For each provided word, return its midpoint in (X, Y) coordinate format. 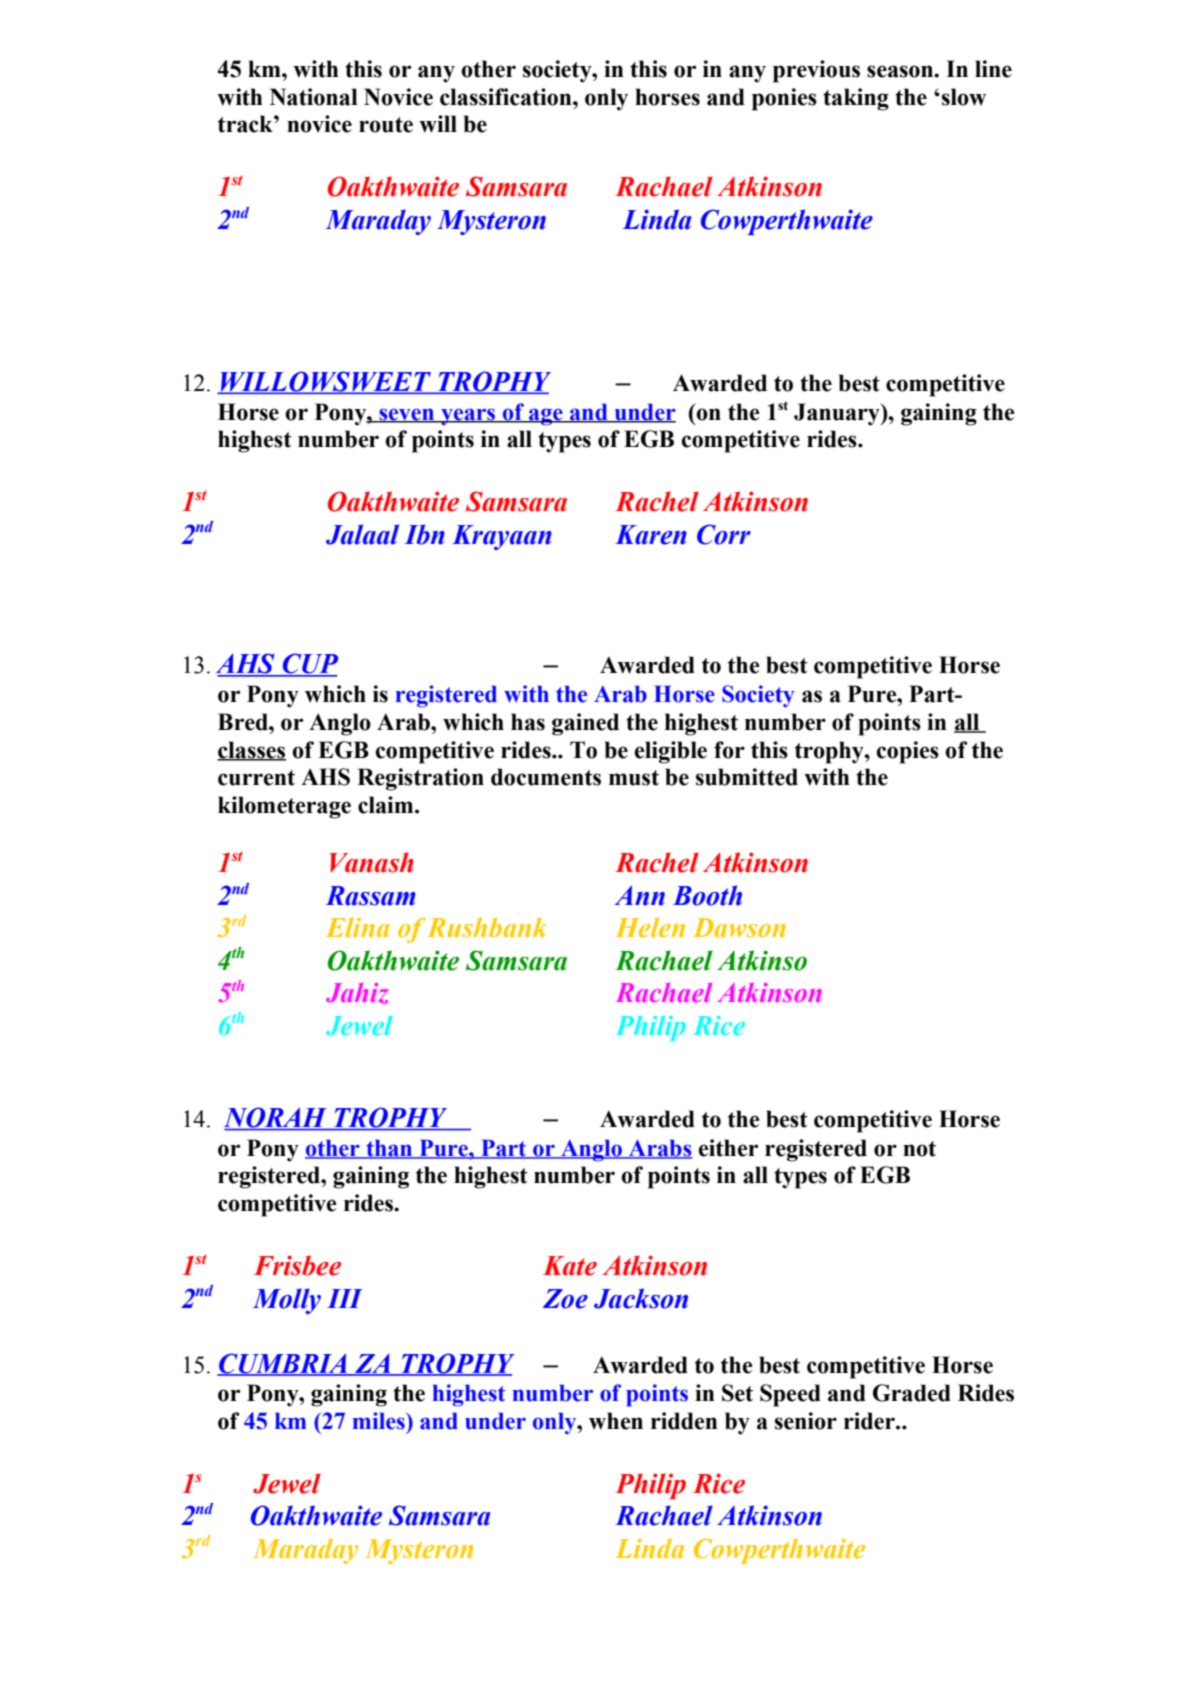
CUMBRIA (283, 1364)
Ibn (424, 534)
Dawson (739, 927)
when (616, 1421)
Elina (358, 927)
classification (507, 97)
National (314, 97)
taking (856, 99)
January (838, 414)
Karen (651, 535)
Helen (650, 927)
